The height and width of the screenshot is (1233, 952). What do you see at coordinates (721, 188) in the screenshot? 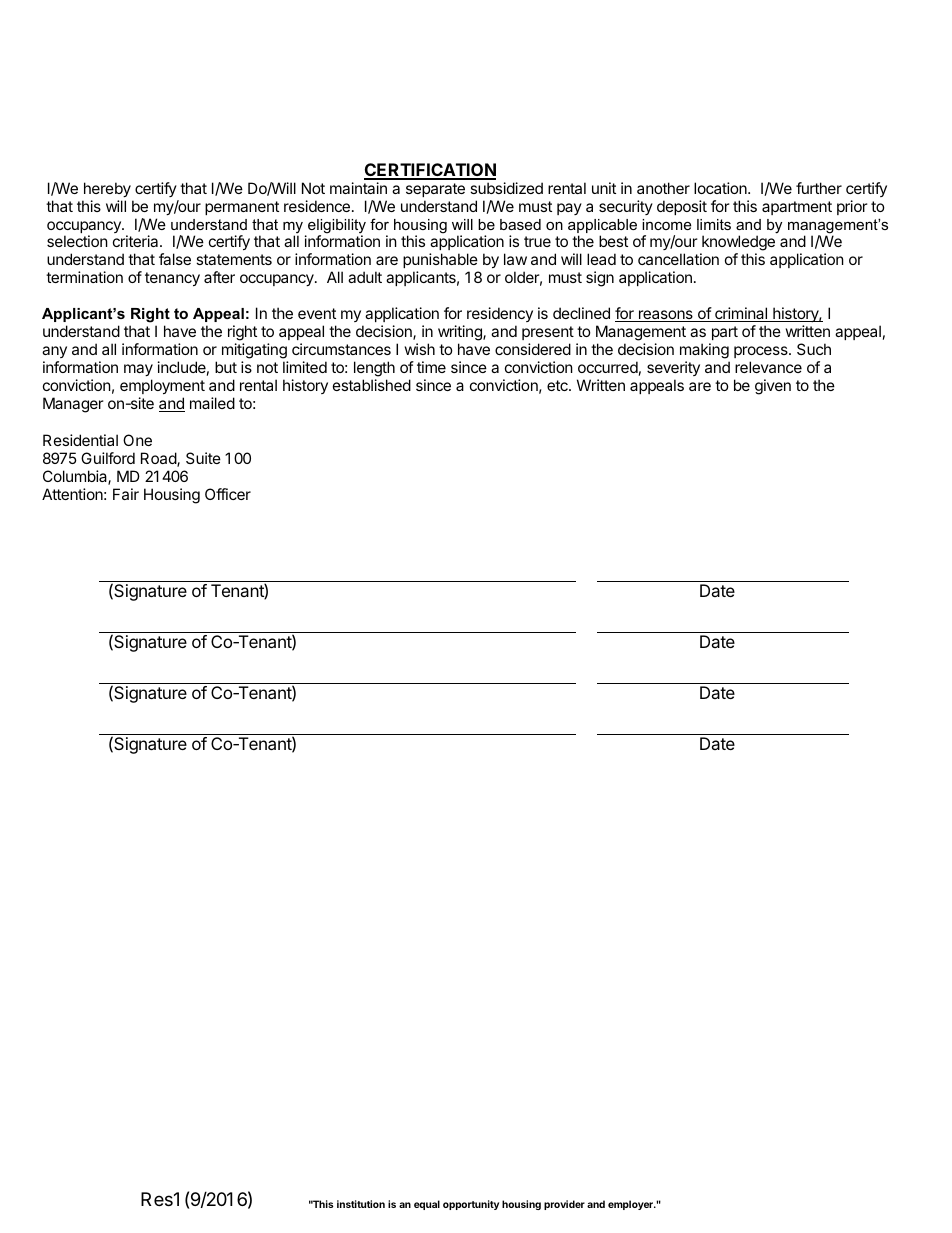
I see `location` at bounding box center [721, 188].
